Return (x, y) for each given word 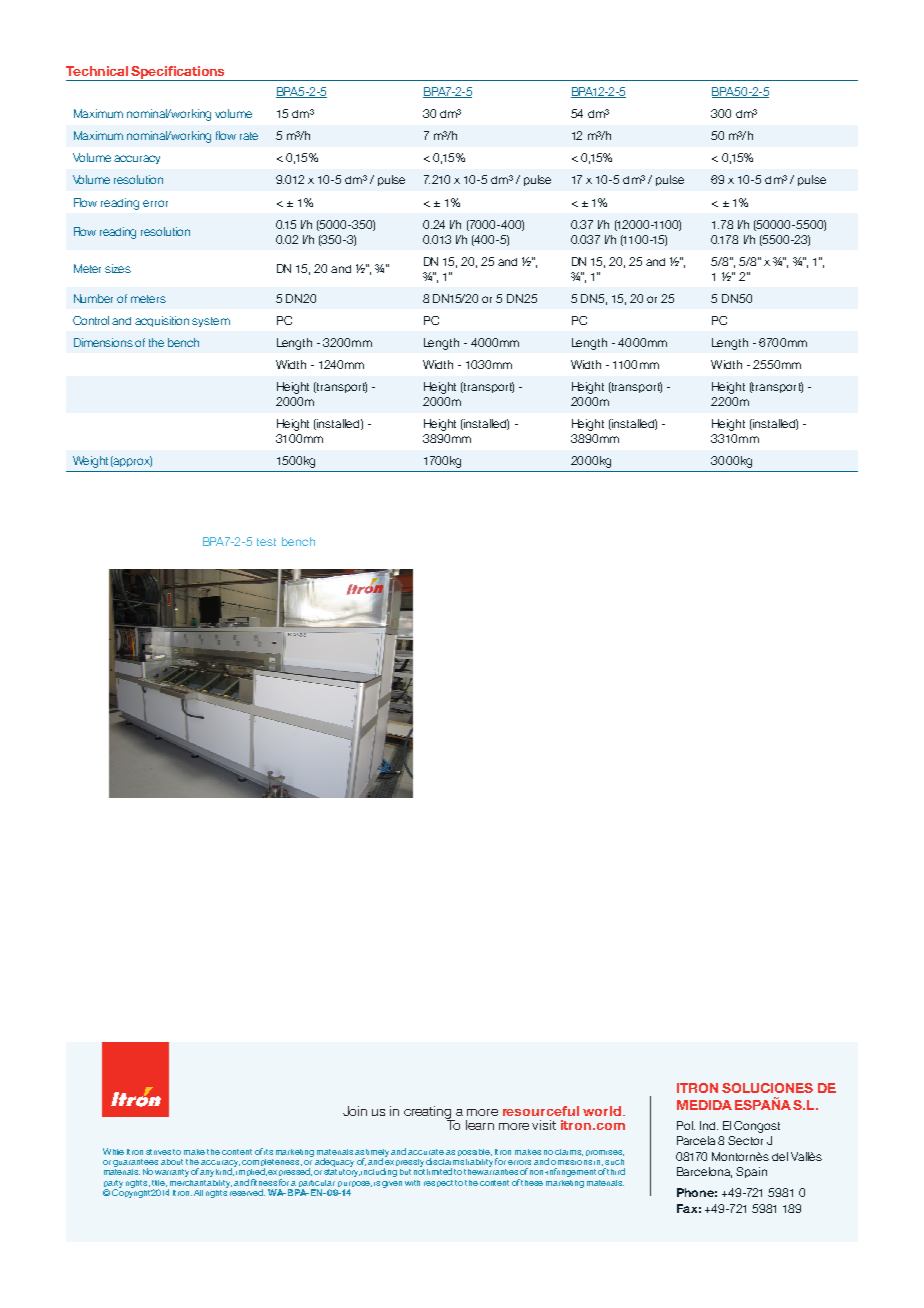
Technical (97, 71)
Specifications (178, 73)
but (405, 1172)
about (172, 1162)
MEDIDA (704, 1105)
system (211, 322)
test (266, 542)
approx (132, 461)
